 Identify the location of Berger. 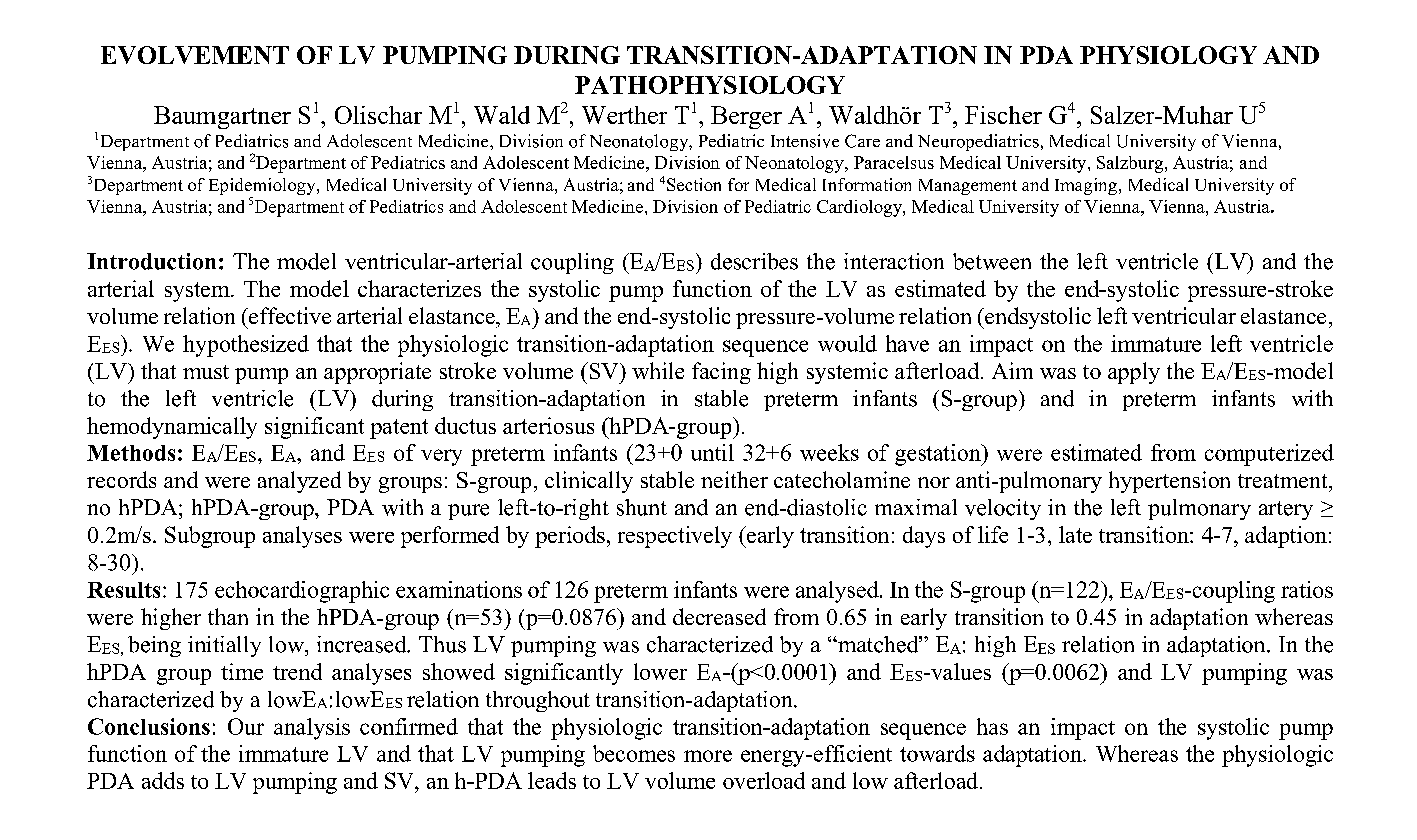
(746, 117).
